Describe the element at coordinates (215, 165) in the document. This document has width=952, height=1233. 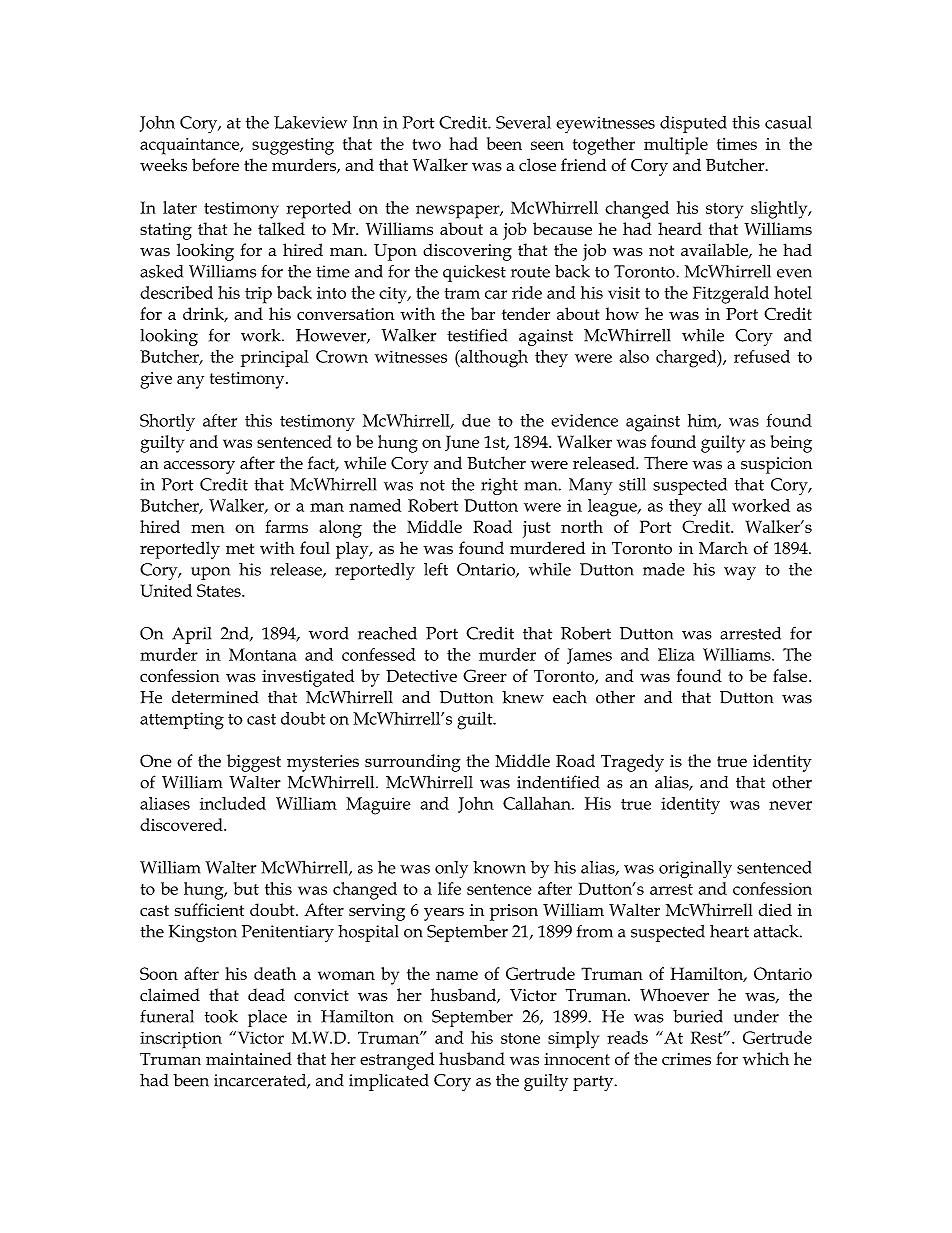
I see `before` at that location.
